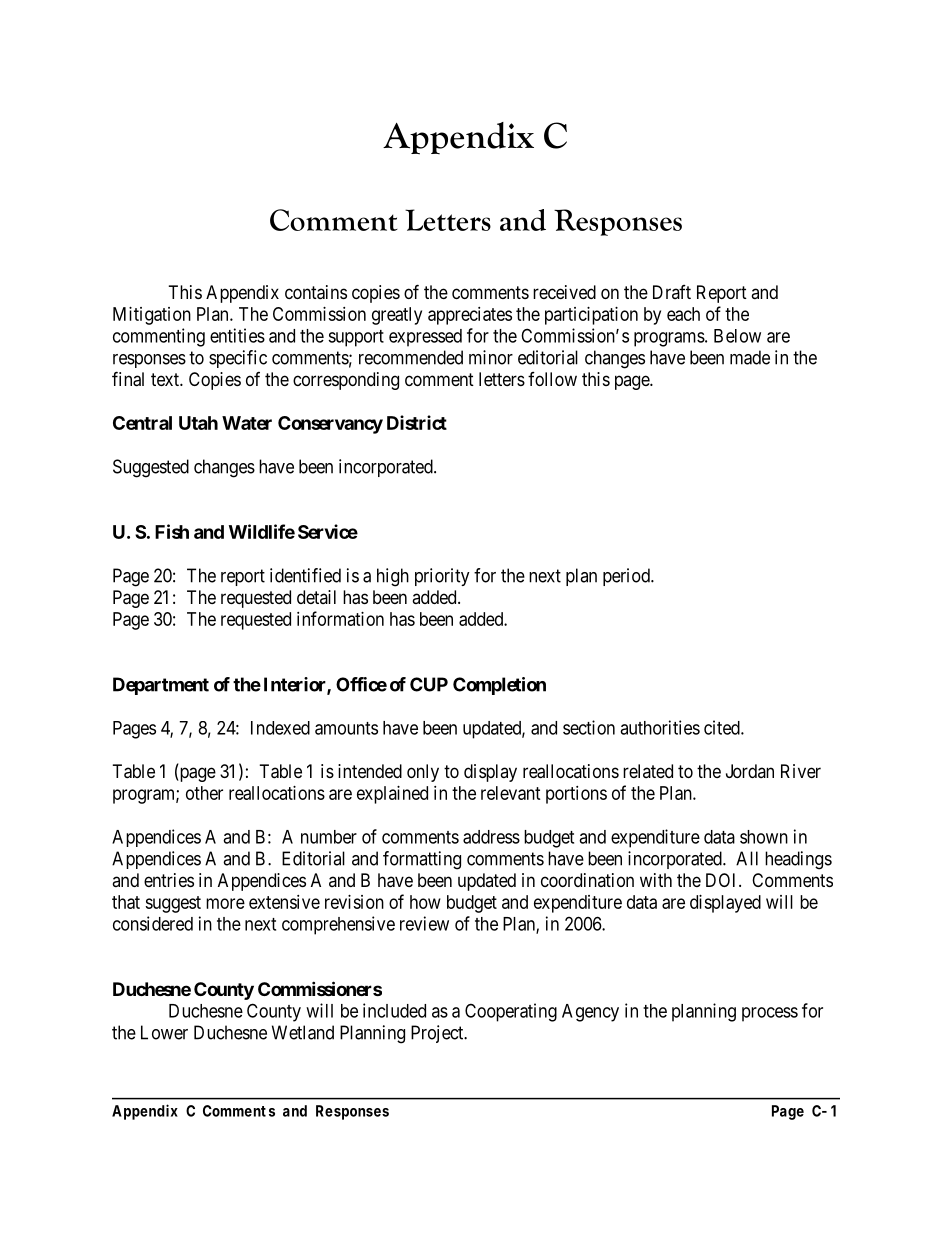 This screenshot has height=1233, width=952. What do you see at coordinates (429, 684) in the screenshot?
I see `CUP` at bounding box center [429, 684].
